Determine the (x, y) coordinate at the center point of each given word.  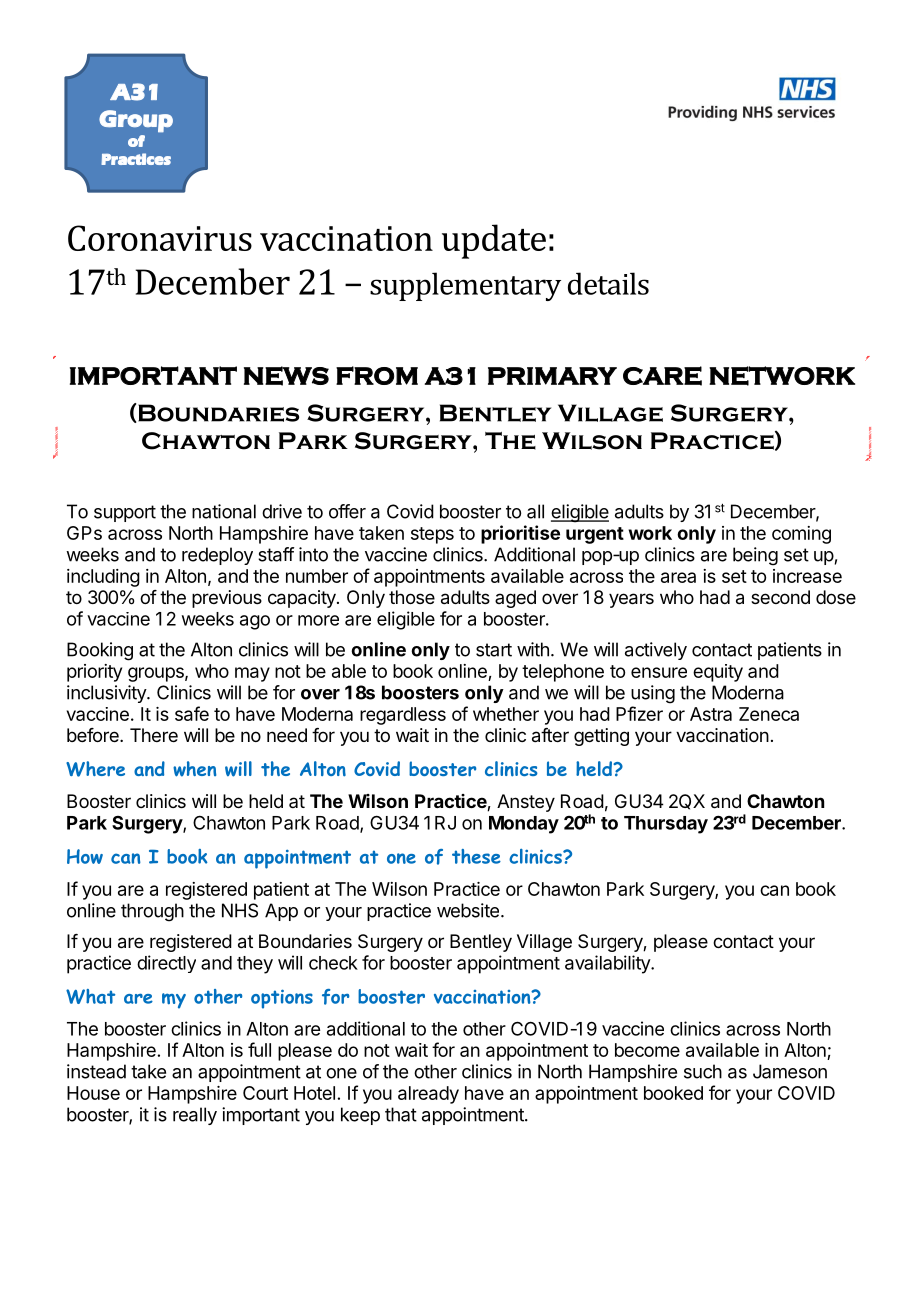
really (195, 1116)
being (755, 556)
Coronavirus (160, 238)
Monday (524, 825)
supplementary (465, 286)
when (194, 769)
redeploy (217, 556)
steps (432, 535)
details (608, 283)
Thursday (666, 825)
